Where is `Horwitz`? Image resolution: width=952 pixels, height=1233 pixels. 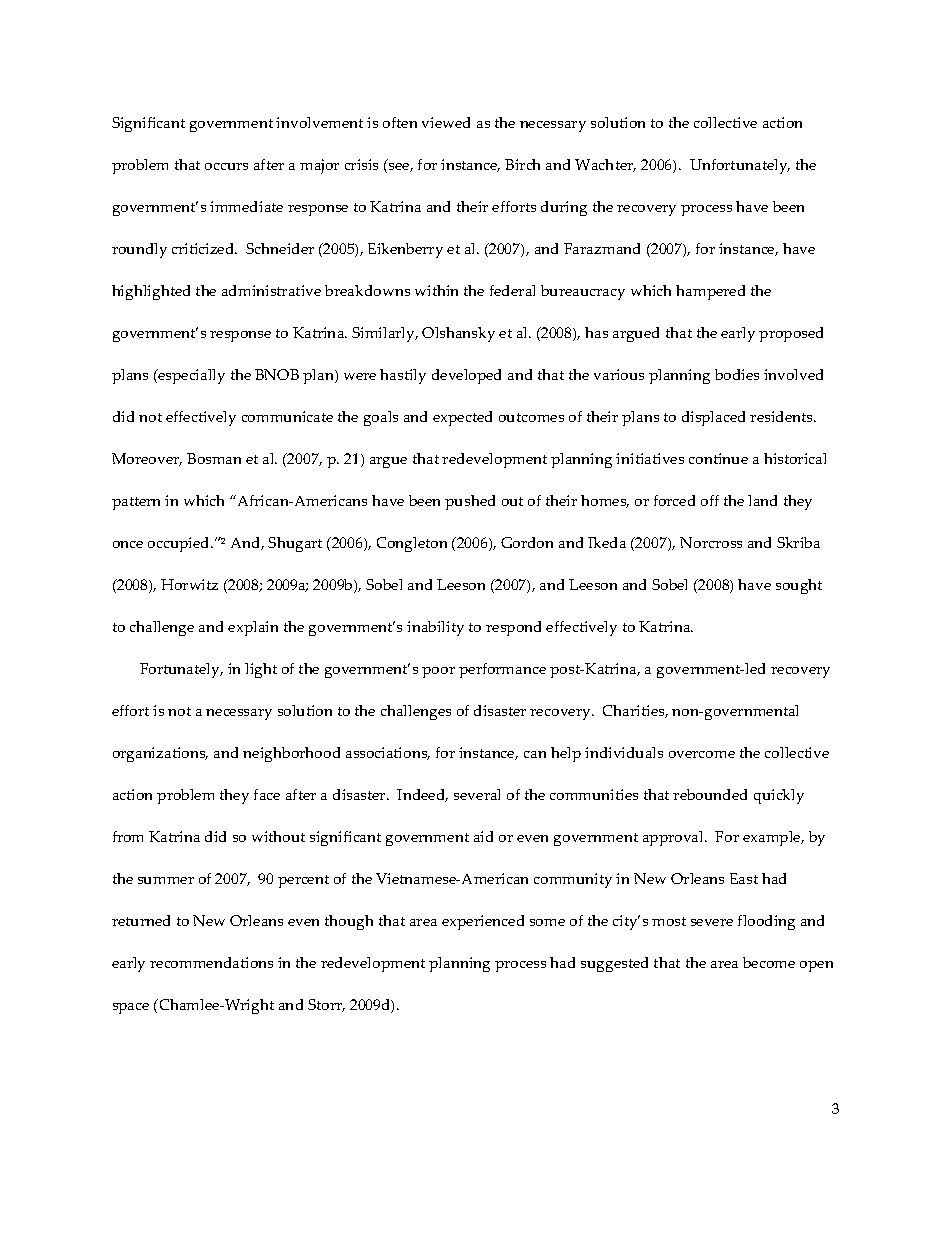
Horwitz is located at coordinates (189, 584).
